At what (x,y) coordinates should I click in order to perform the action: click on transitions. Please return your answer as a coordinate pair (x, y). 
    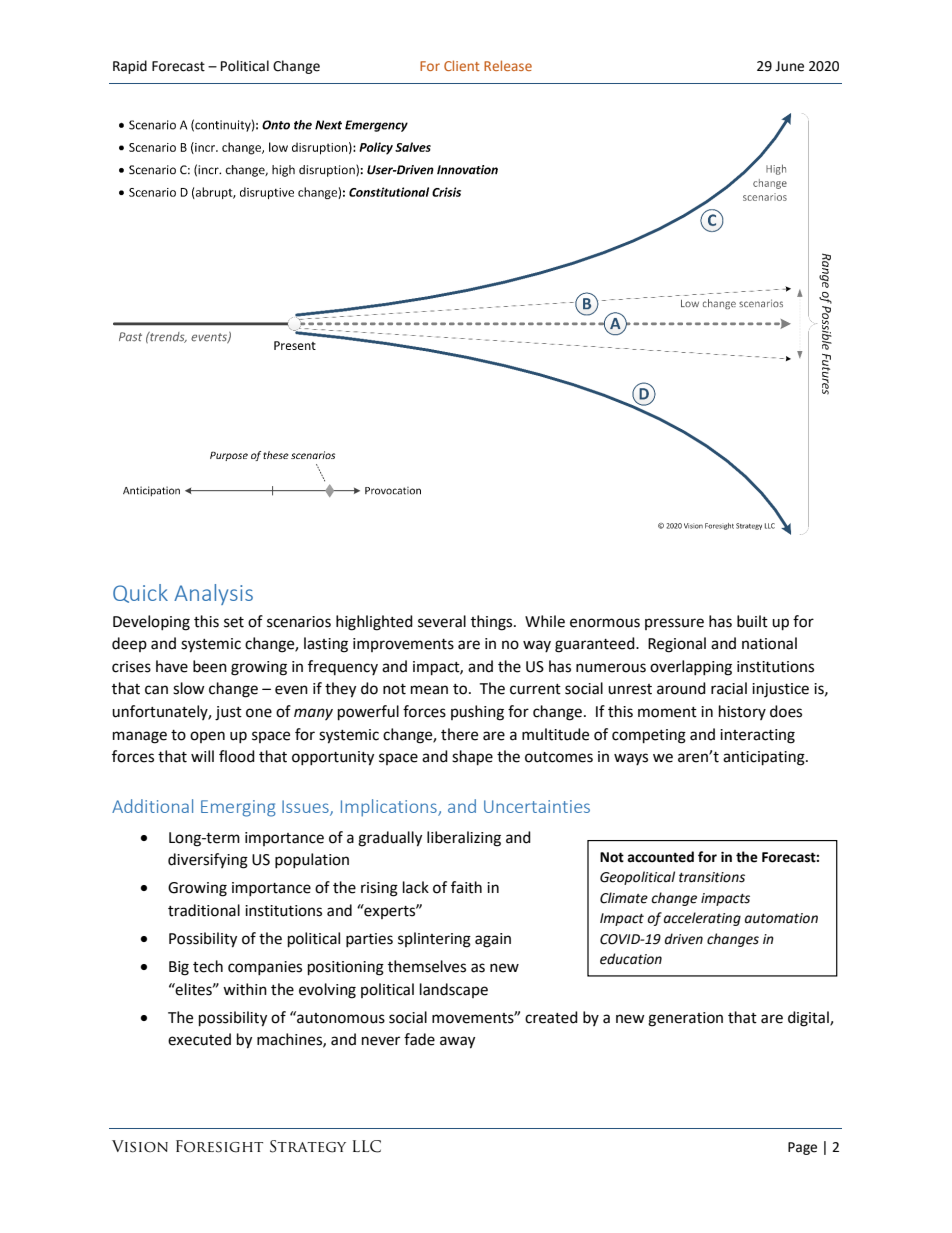
    Looking at the image, I should click on (712, 877).
